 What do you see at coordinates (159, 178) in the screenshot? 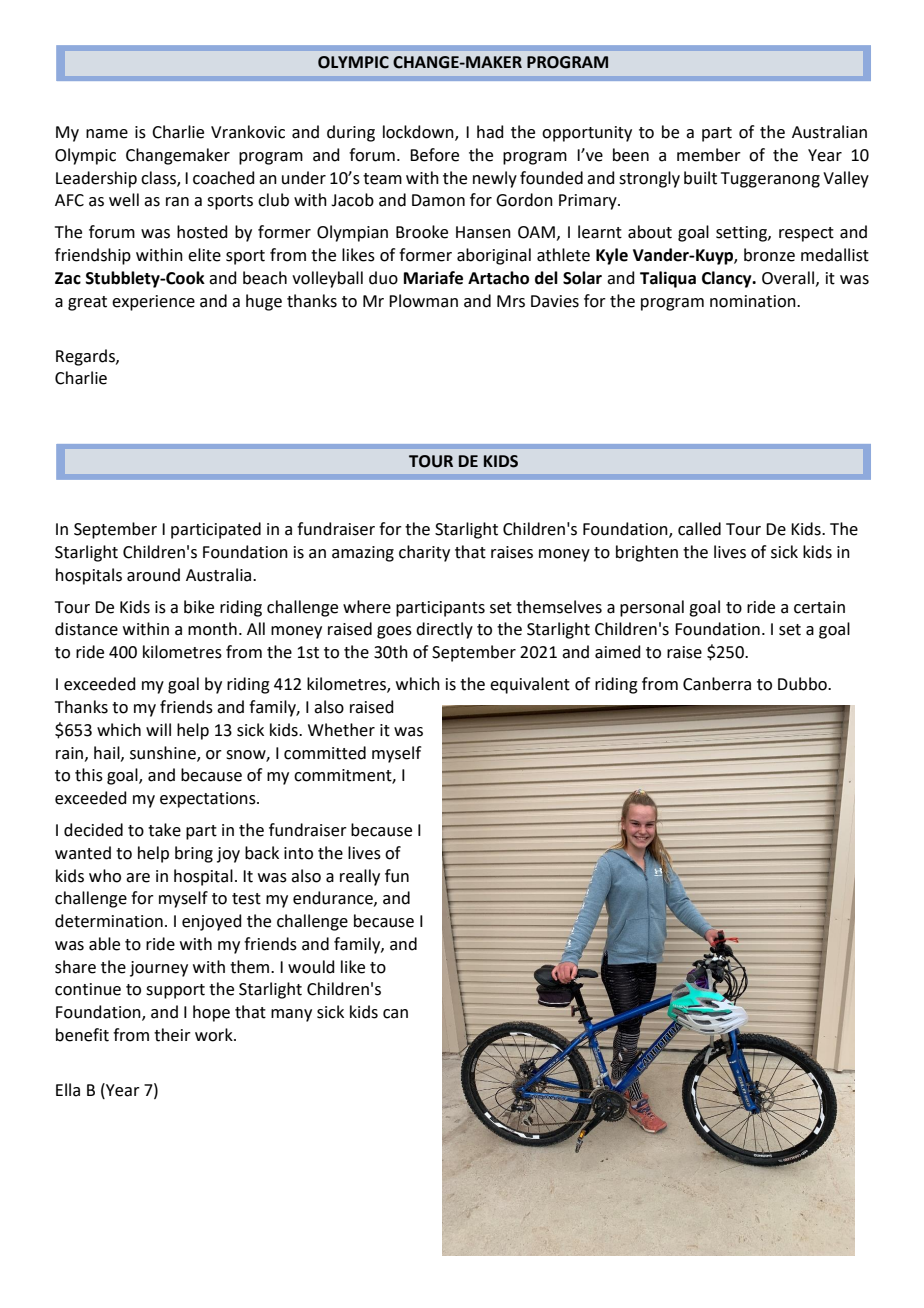
I see `class` at bounding box center [159, 178].
